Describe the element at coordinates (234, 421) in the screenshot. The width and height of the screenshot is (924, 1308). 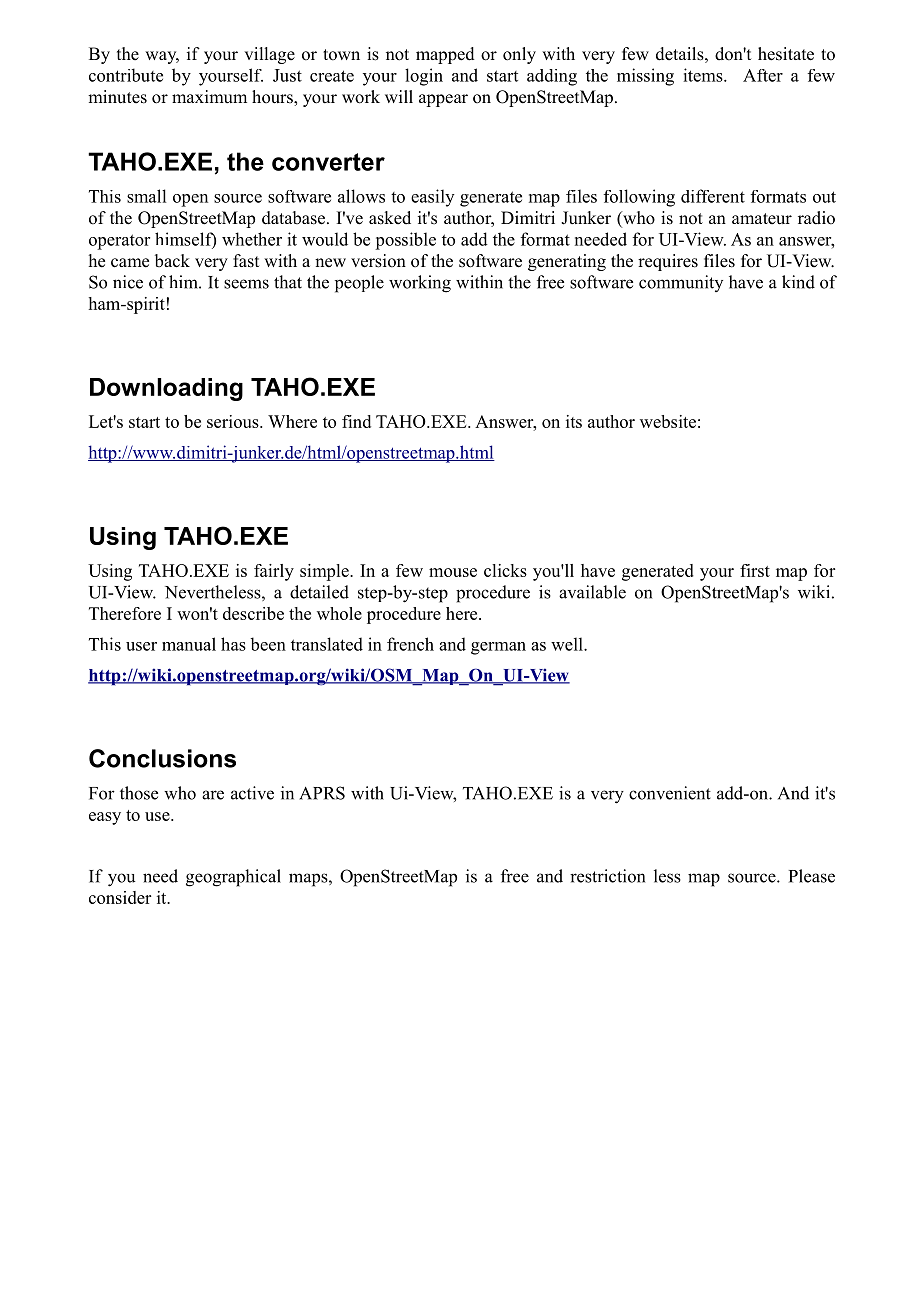
I see `serious` at that location.
